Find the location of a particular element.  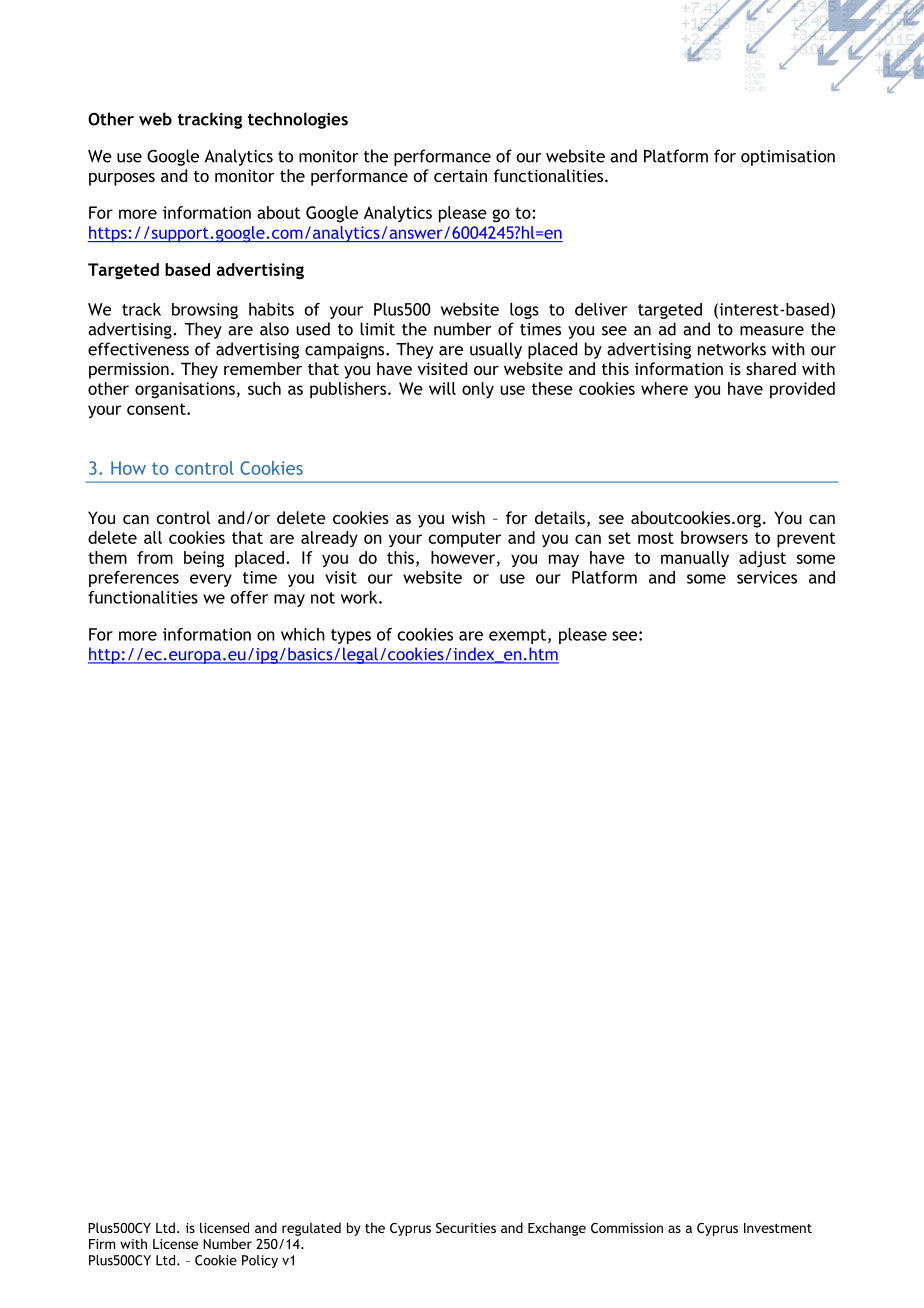

wish is located at coordinates (468, 517).
